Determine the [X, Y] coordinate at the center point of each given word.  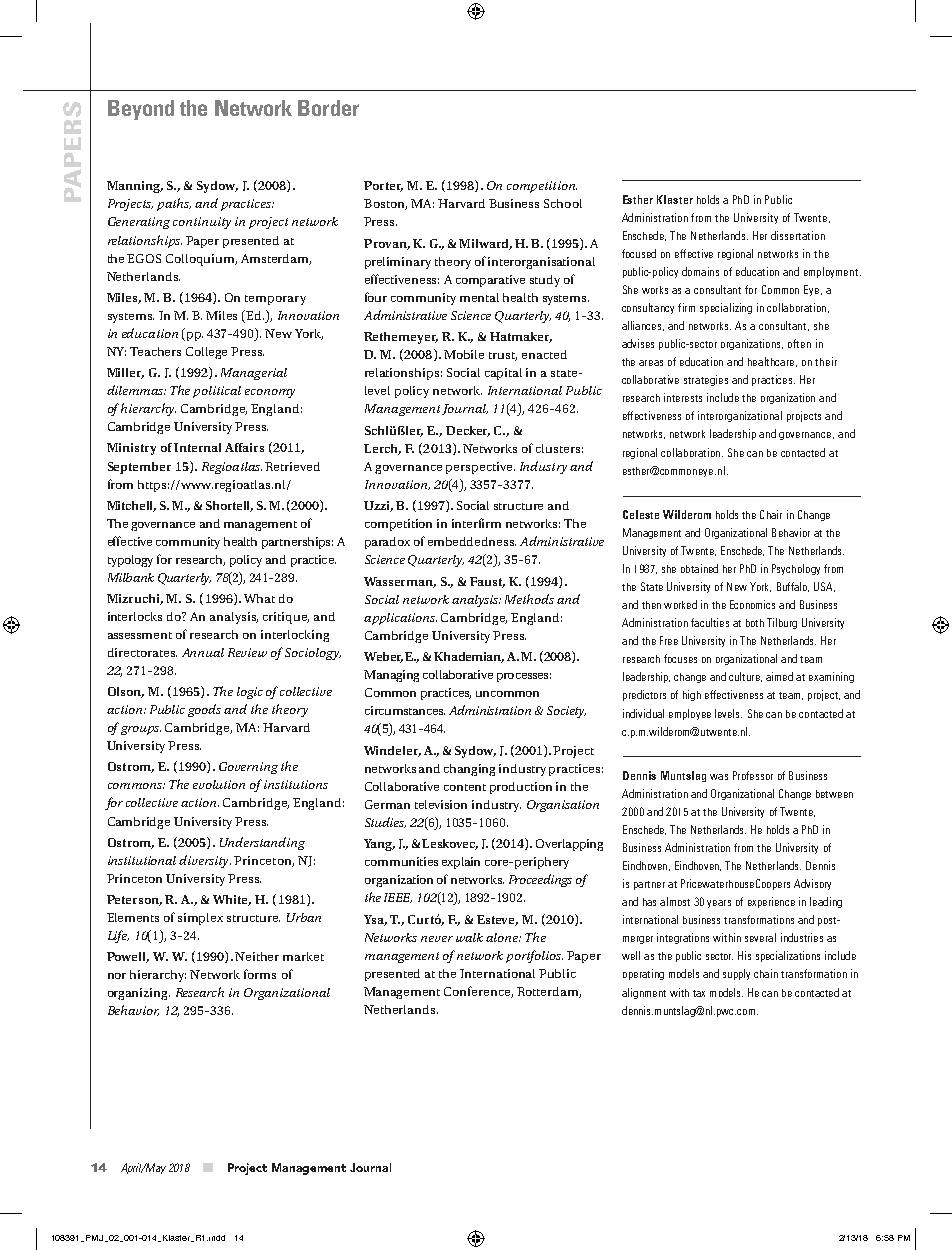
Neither [257, 956]
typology [130, 561]
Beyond [141, 110]
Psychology [796, 569]
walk [469, 937]
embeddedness [472, 541]
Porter [383, 186]
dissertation [798, 235]
